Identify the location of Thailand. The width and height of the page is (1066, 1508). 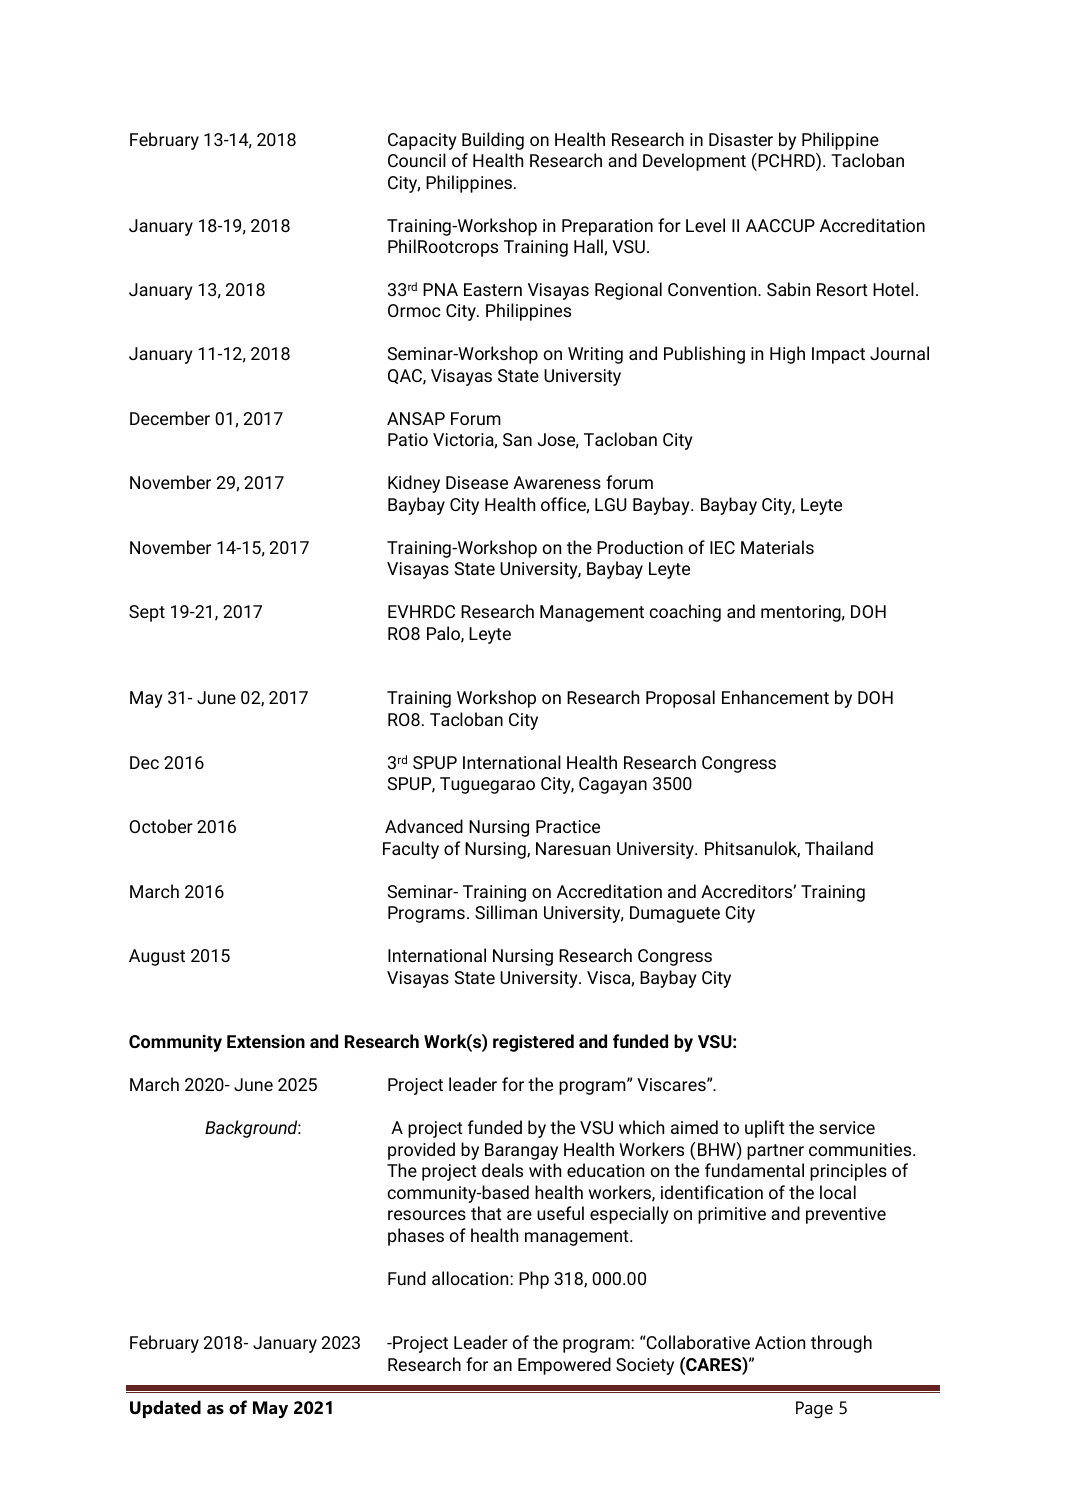
(839, 848).
